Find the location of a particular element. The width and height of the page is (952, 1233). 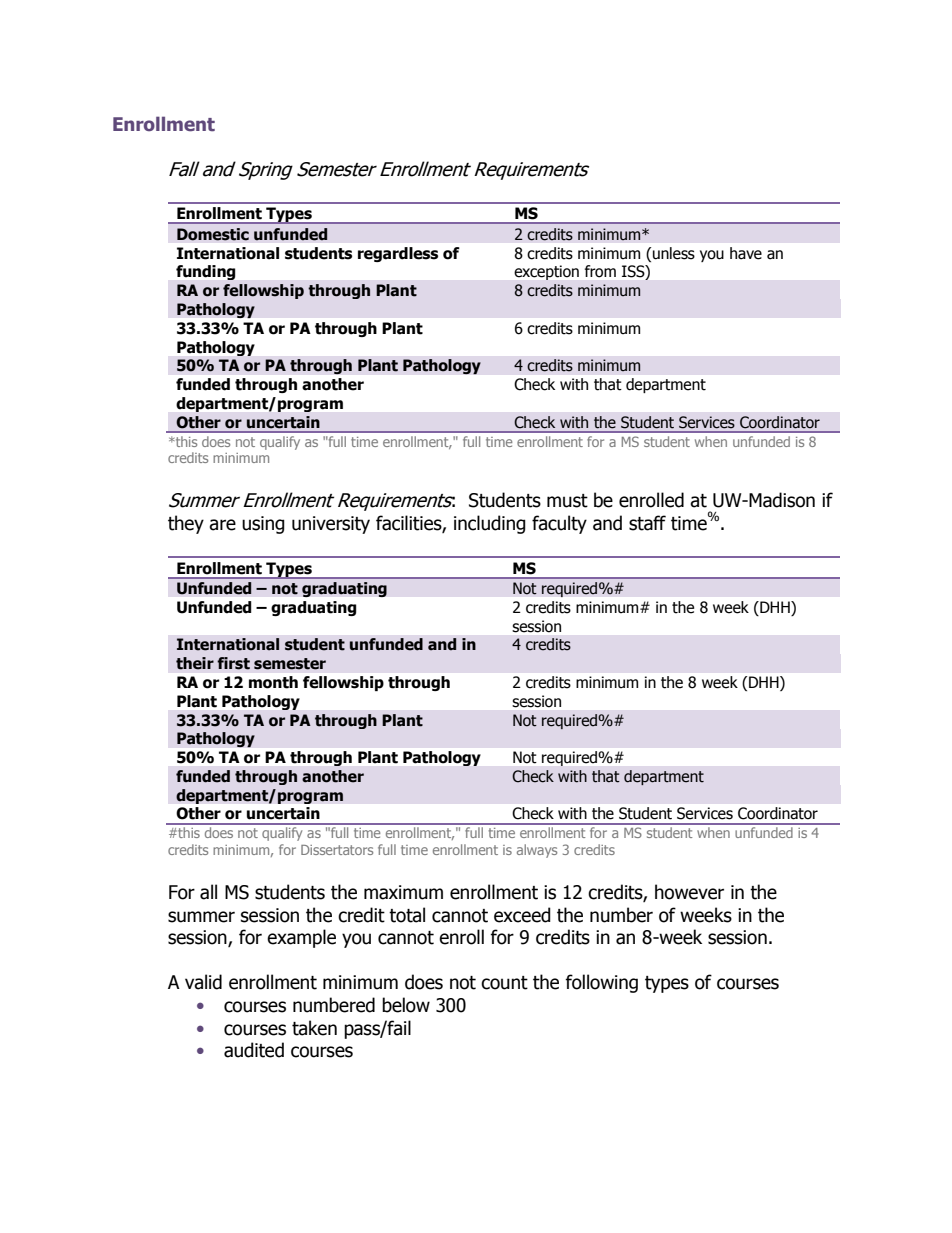

following is located at coordinates (601, 983).
